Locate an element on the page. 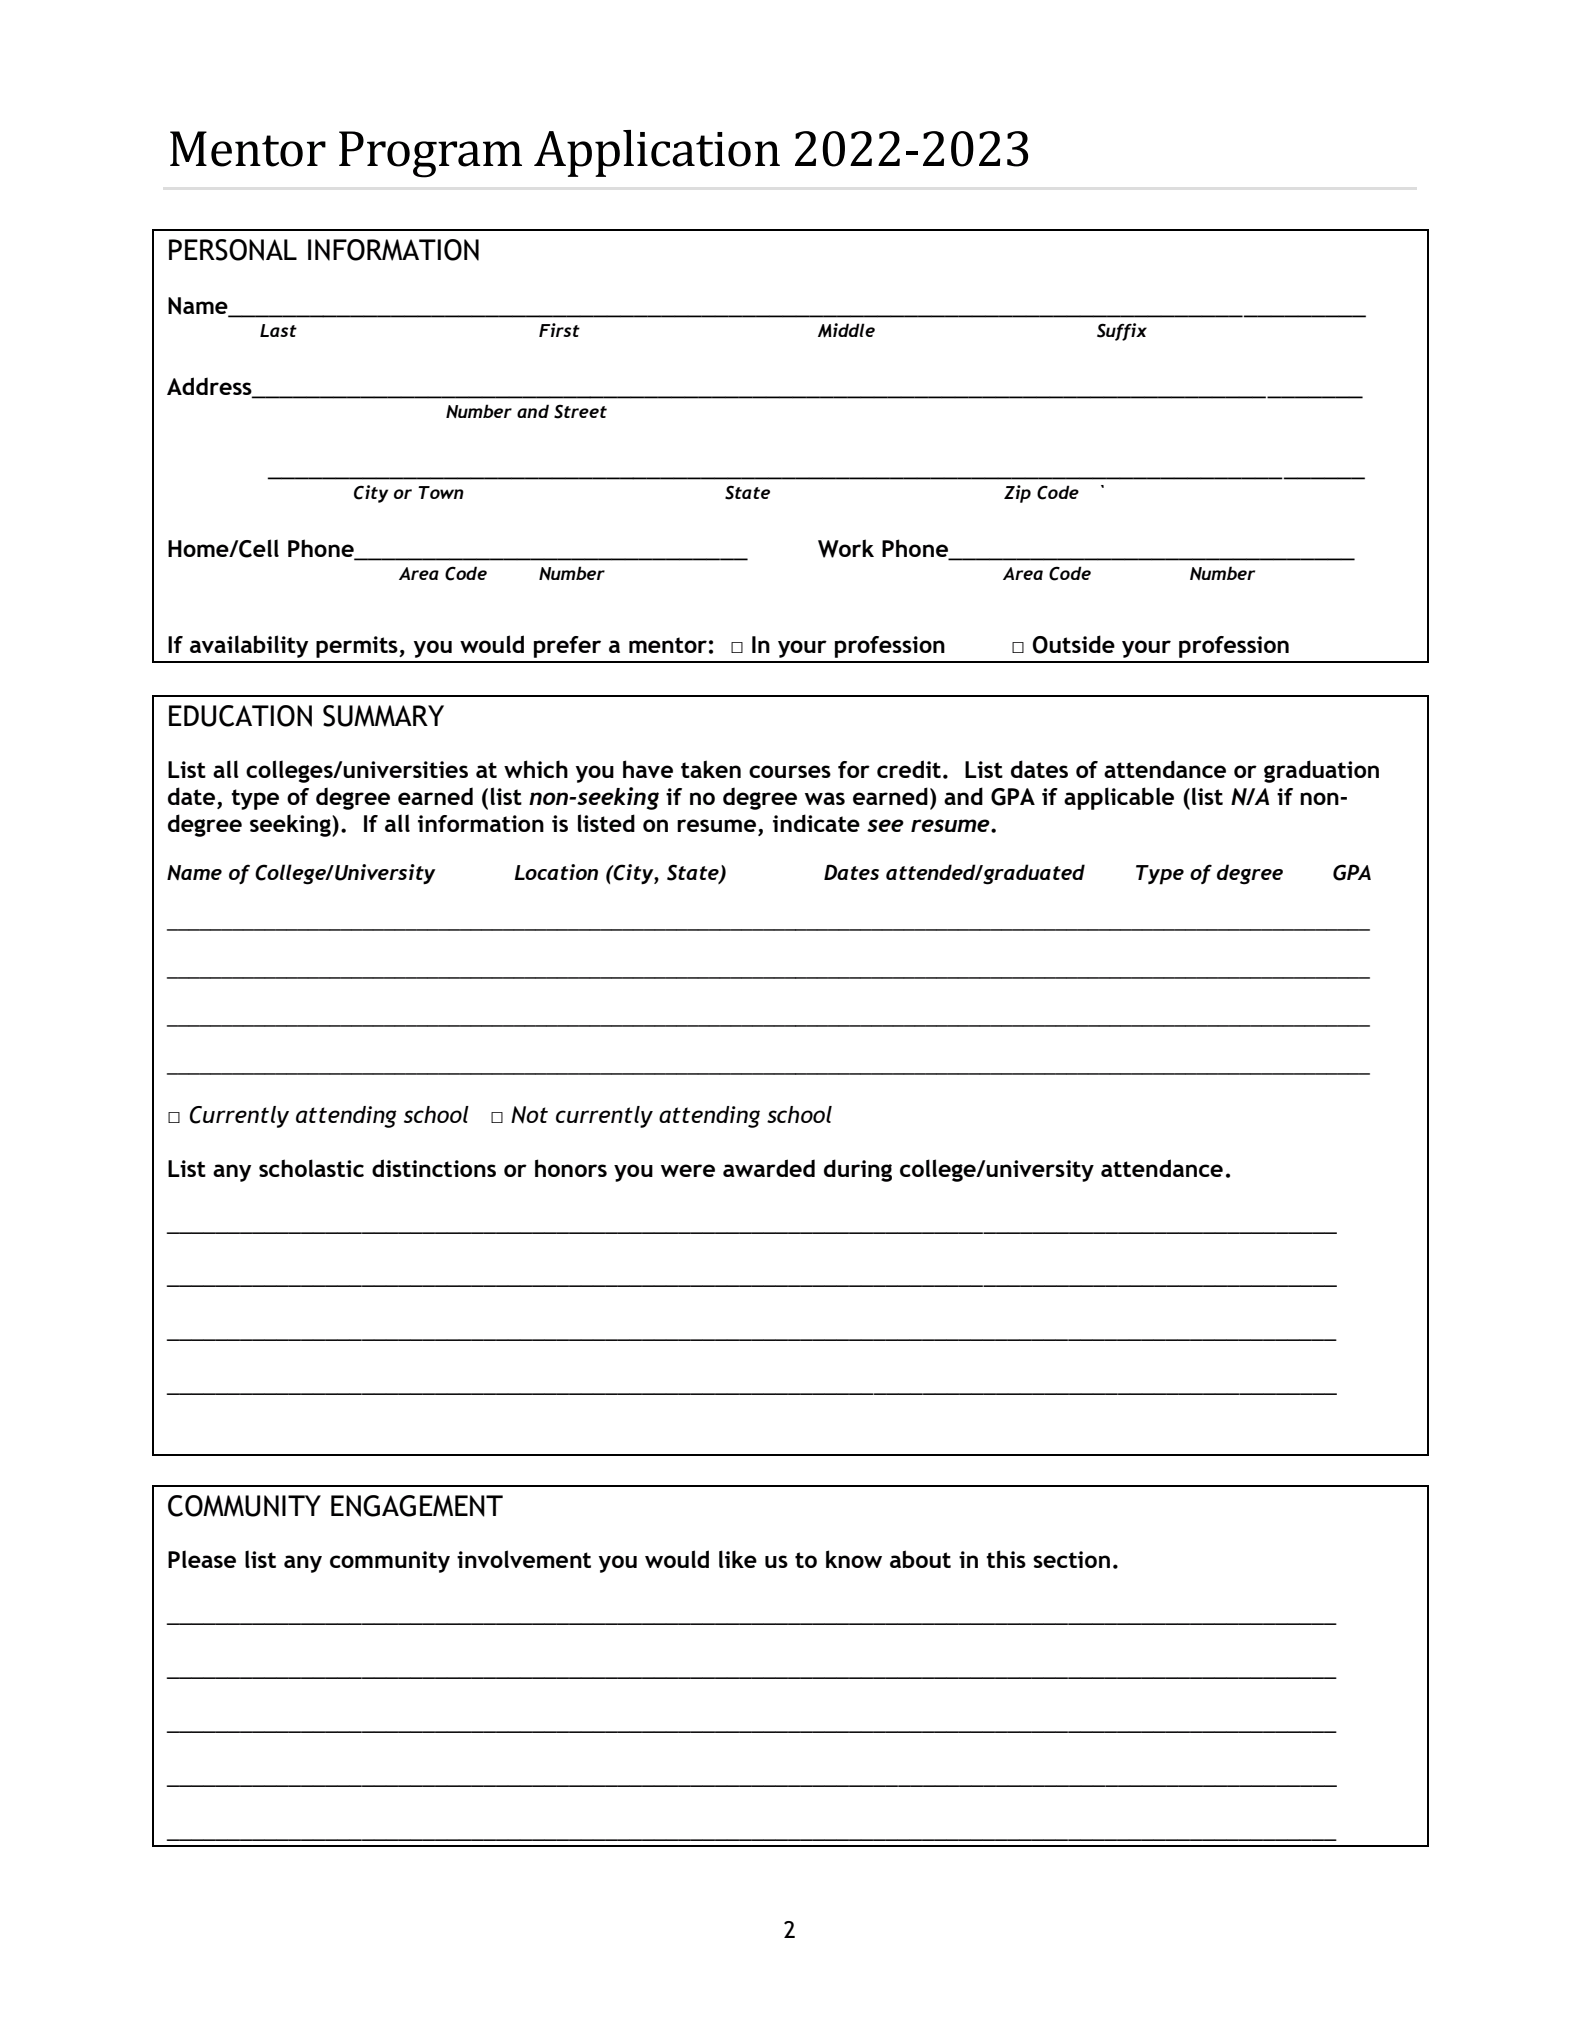 This document has height=2044, width=1580. Application is located at coordinates (657, 153).
